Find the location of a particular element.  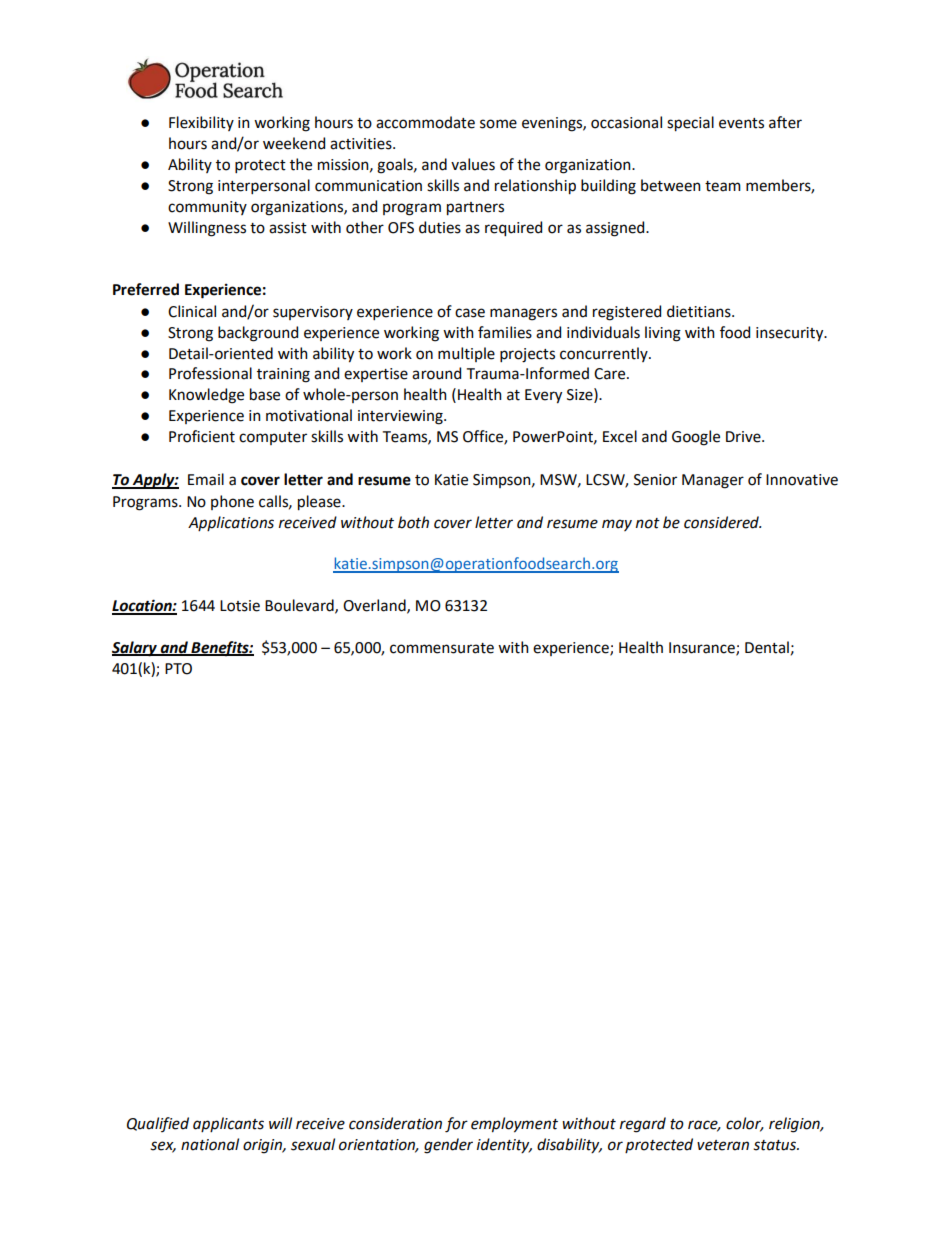

both is located at coordinates (413, 522).
